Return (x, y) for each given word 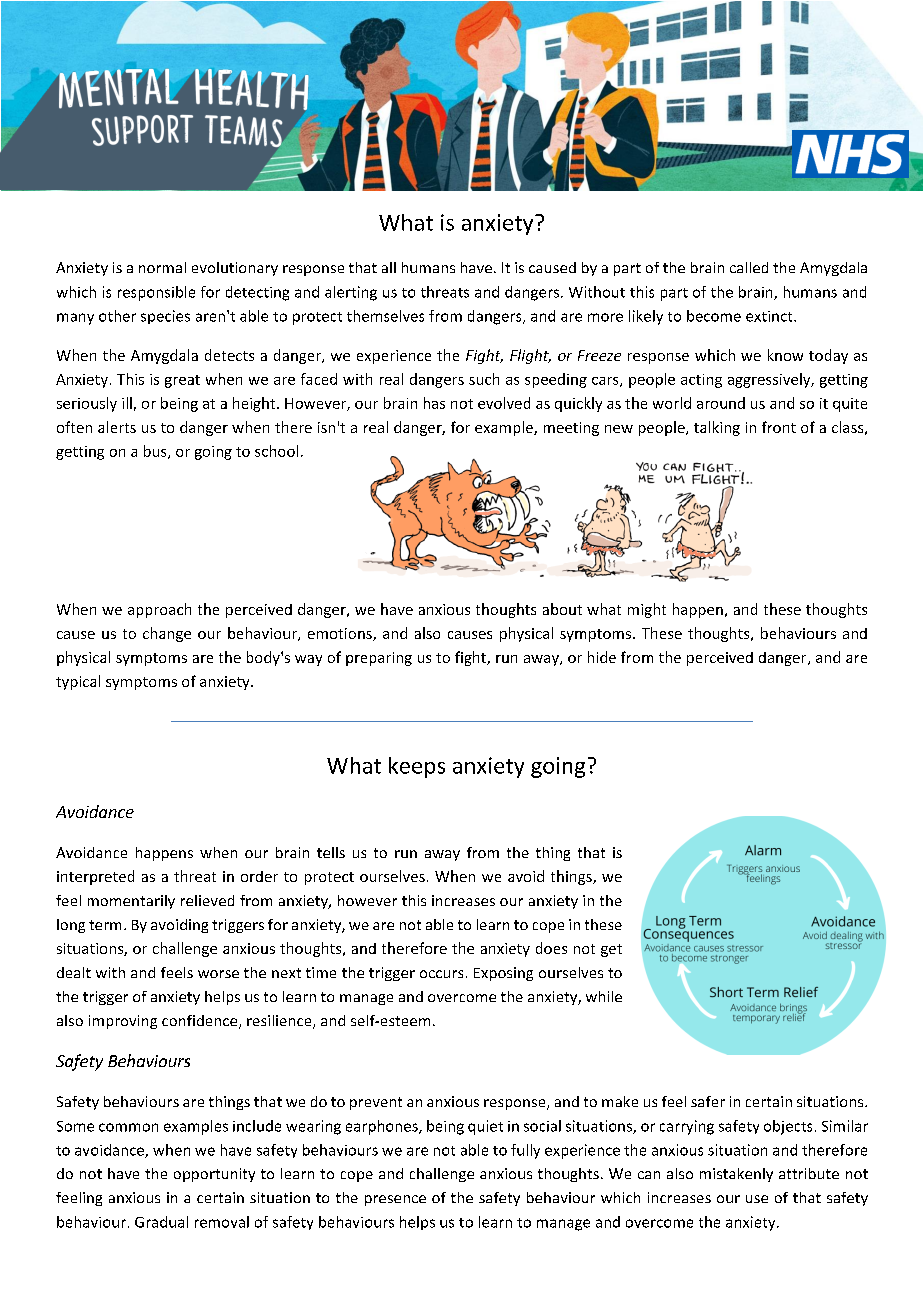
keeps (417, 767)
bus (156, 452)
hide (602, 657)
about (562, 609)
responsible (156, 293)
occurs (441, 974)
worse (218, 974)
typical (78, 682)
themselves (385, 316)
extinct (770, 316)
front (779, 427)
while (604, 996)
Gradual (161, 1222)
